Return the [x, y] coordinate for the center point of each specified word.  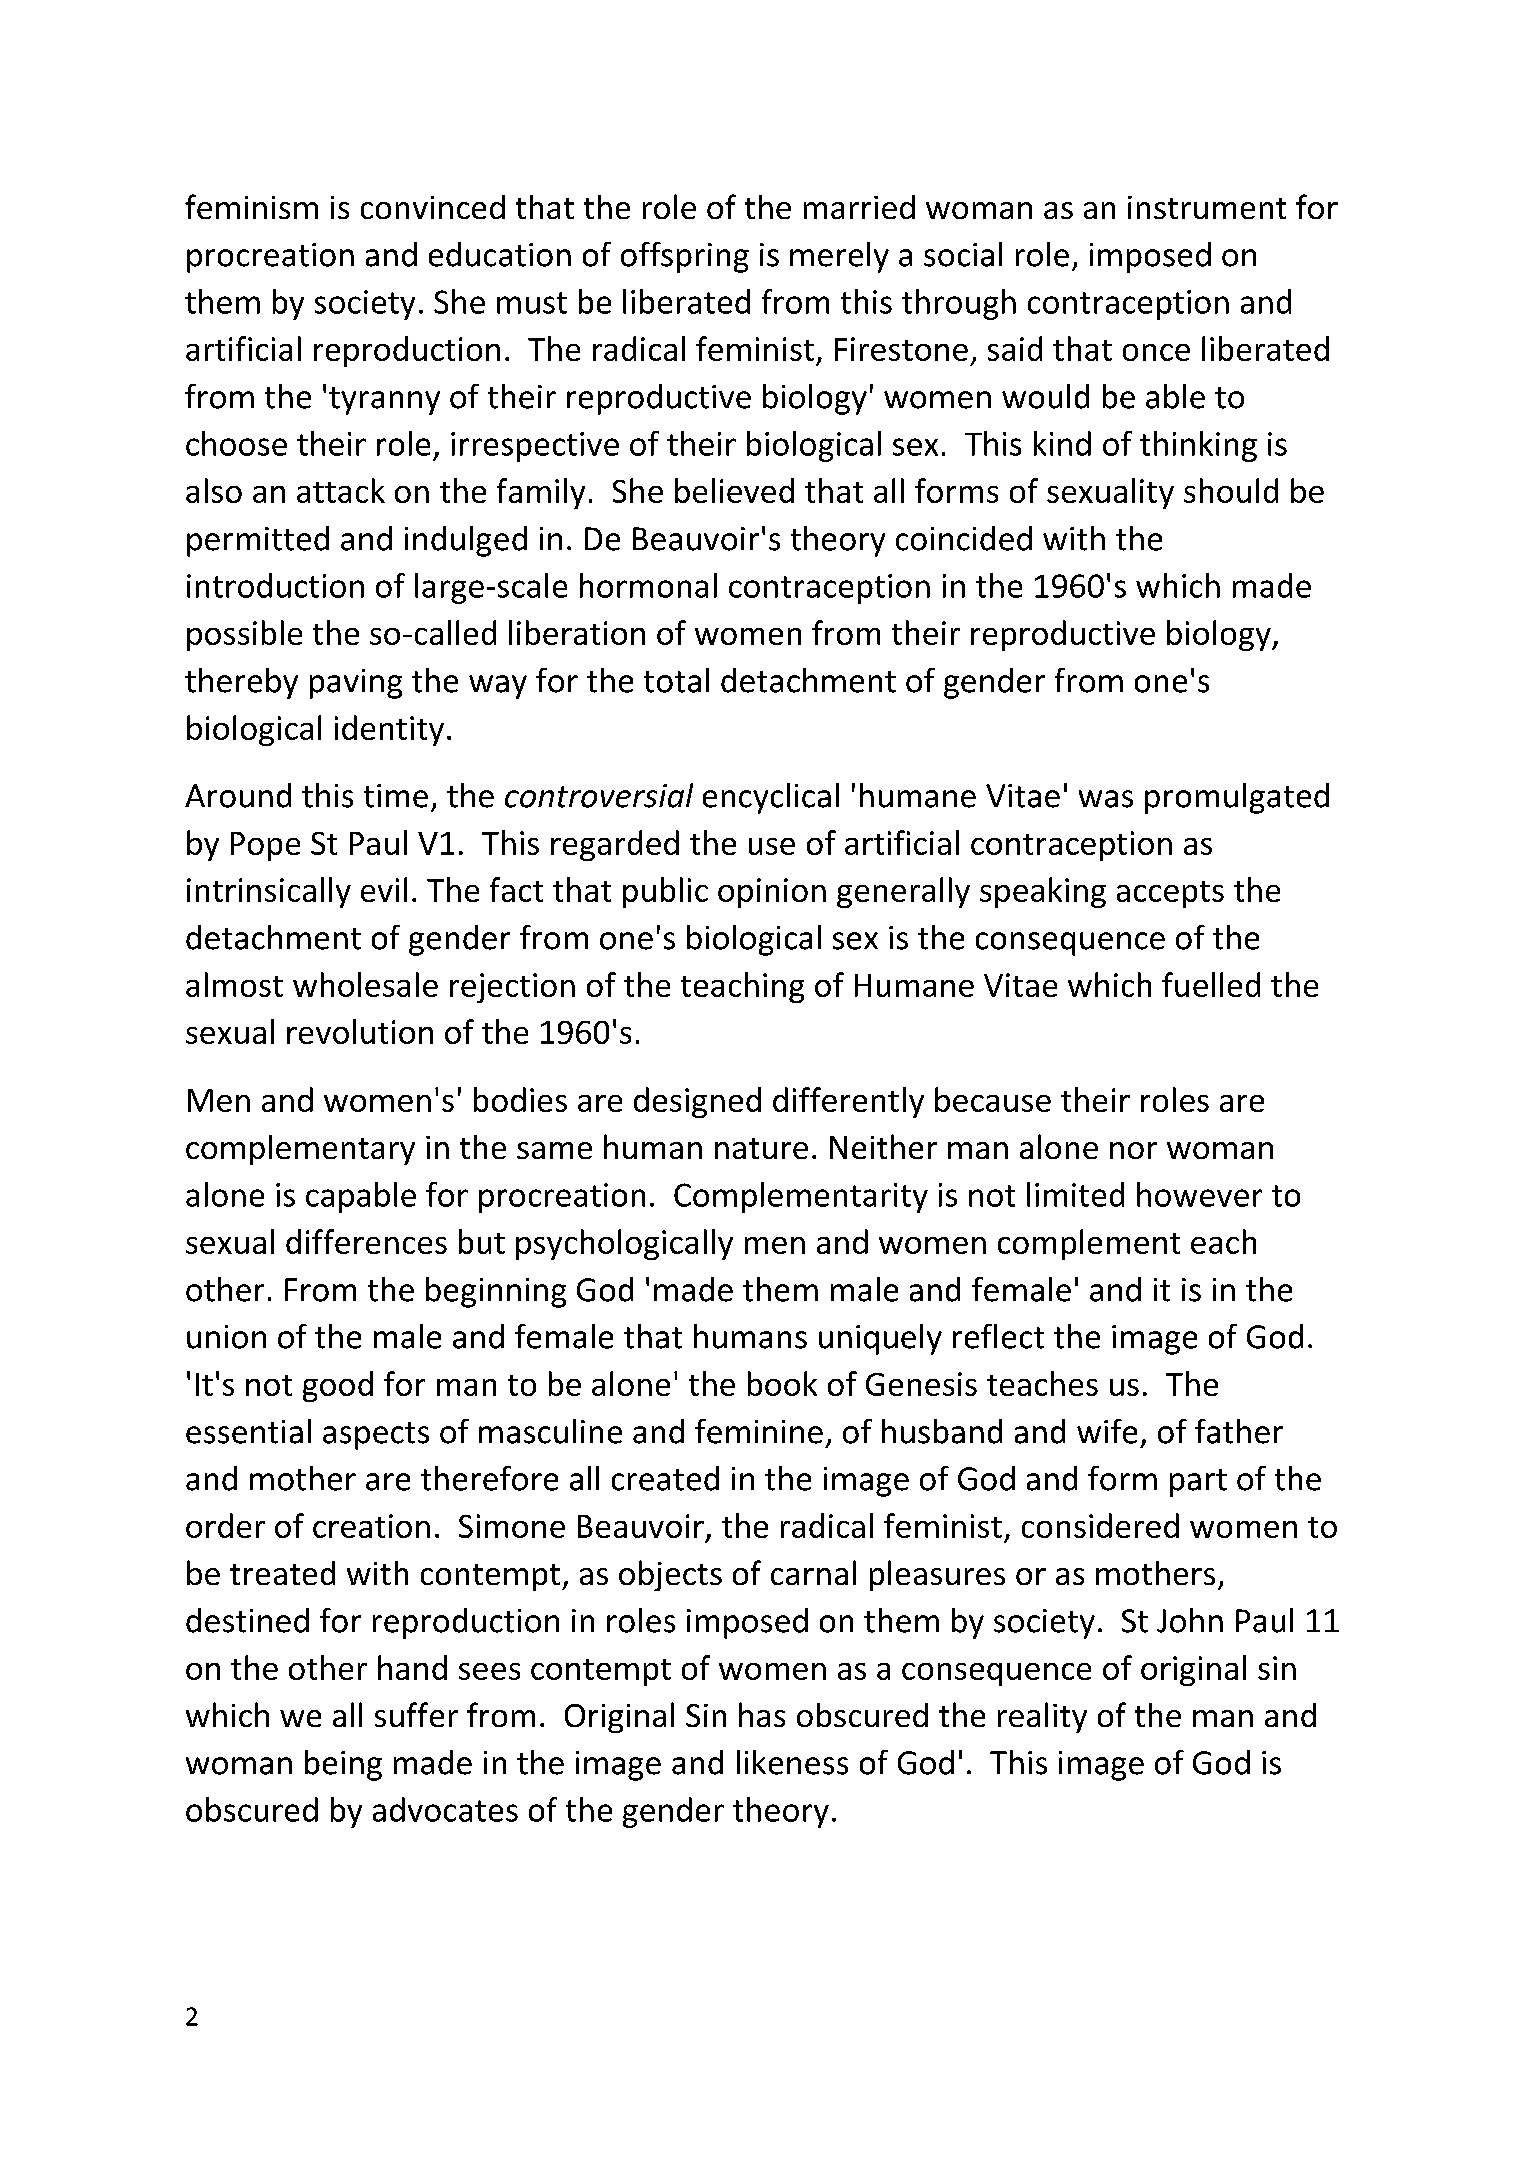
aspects [376, 1436]
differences [366, 1241]
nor [1133, 1150]
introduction [275, 585]
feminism [251, 206]
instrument [1207, 207]
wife [1107, 1431]
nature [761, 1148]
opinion [772, 893]
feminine [759, 1431]
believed [734, 490]
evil [384, 889]
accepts [1170, 894]
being [343, 1765]
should [1231, 490]
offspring [685, 257]
